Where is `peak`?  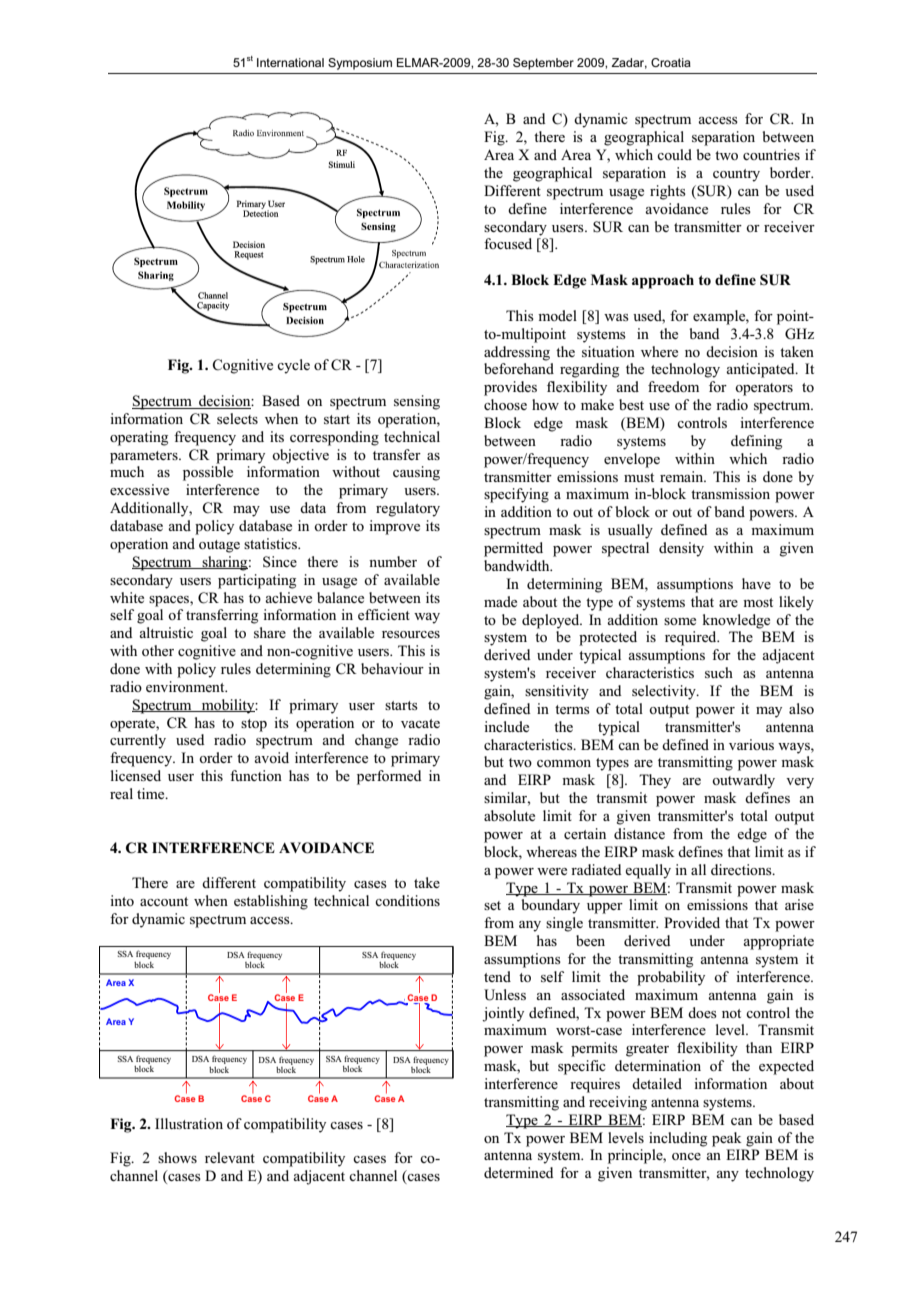 peak is located at coordinates (727, 1139).
